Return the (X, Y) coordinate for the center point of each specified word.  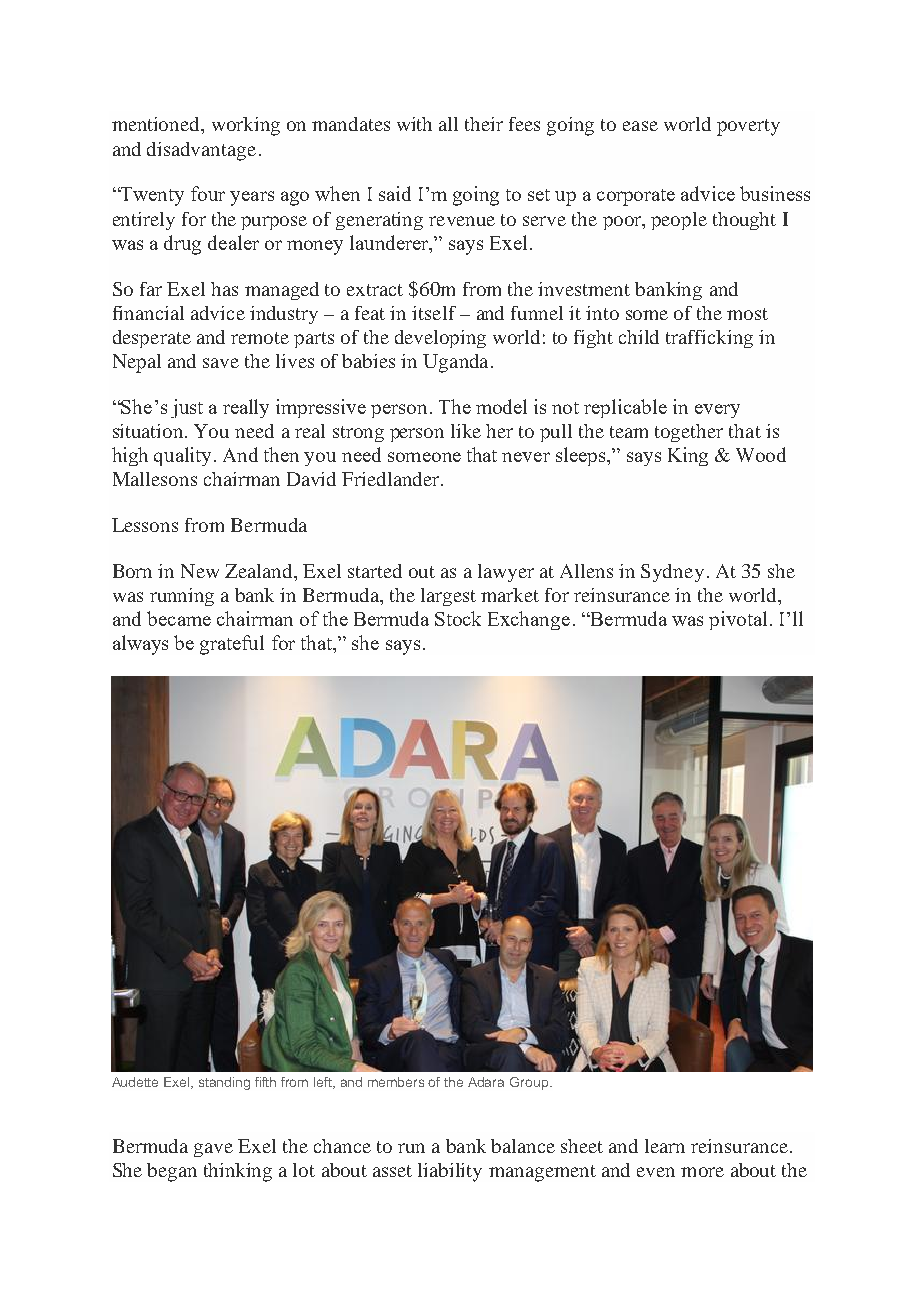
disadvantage (201, 151)
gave (213, 1150)
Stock (458, 618)
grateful (232, 645)
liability (450, 1172)
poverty (748, 127)
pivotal (738, 620)
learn (665, 1146)
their (484, 124)
